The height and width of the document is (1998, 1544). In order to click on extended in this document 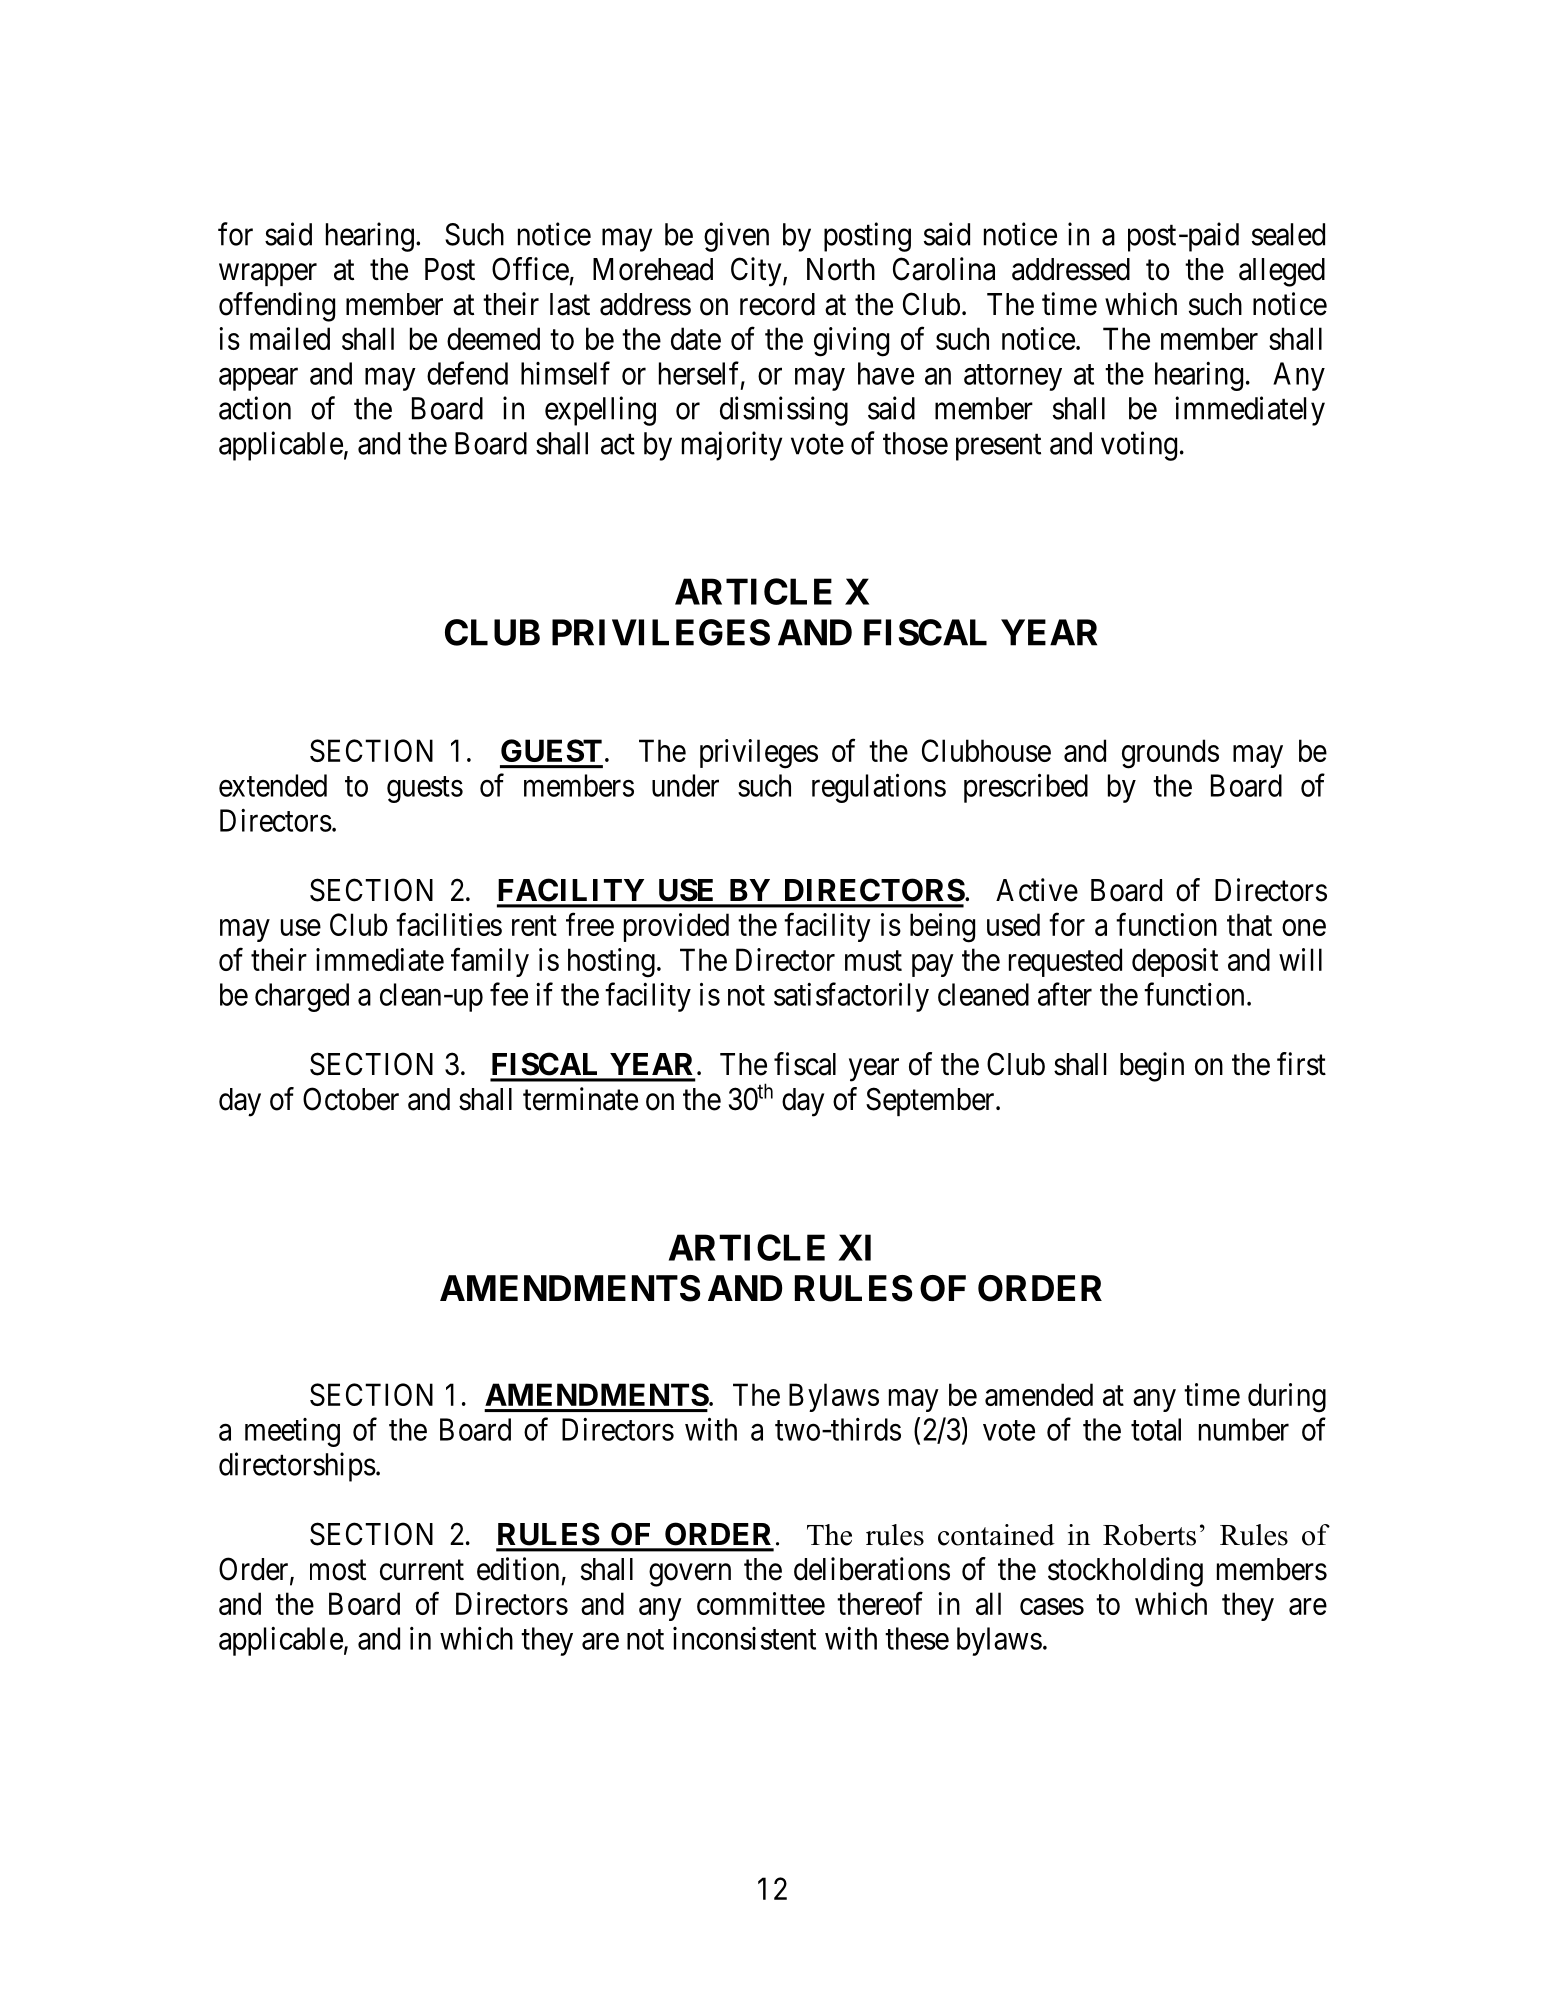, I will do `click(273, 785)`.
